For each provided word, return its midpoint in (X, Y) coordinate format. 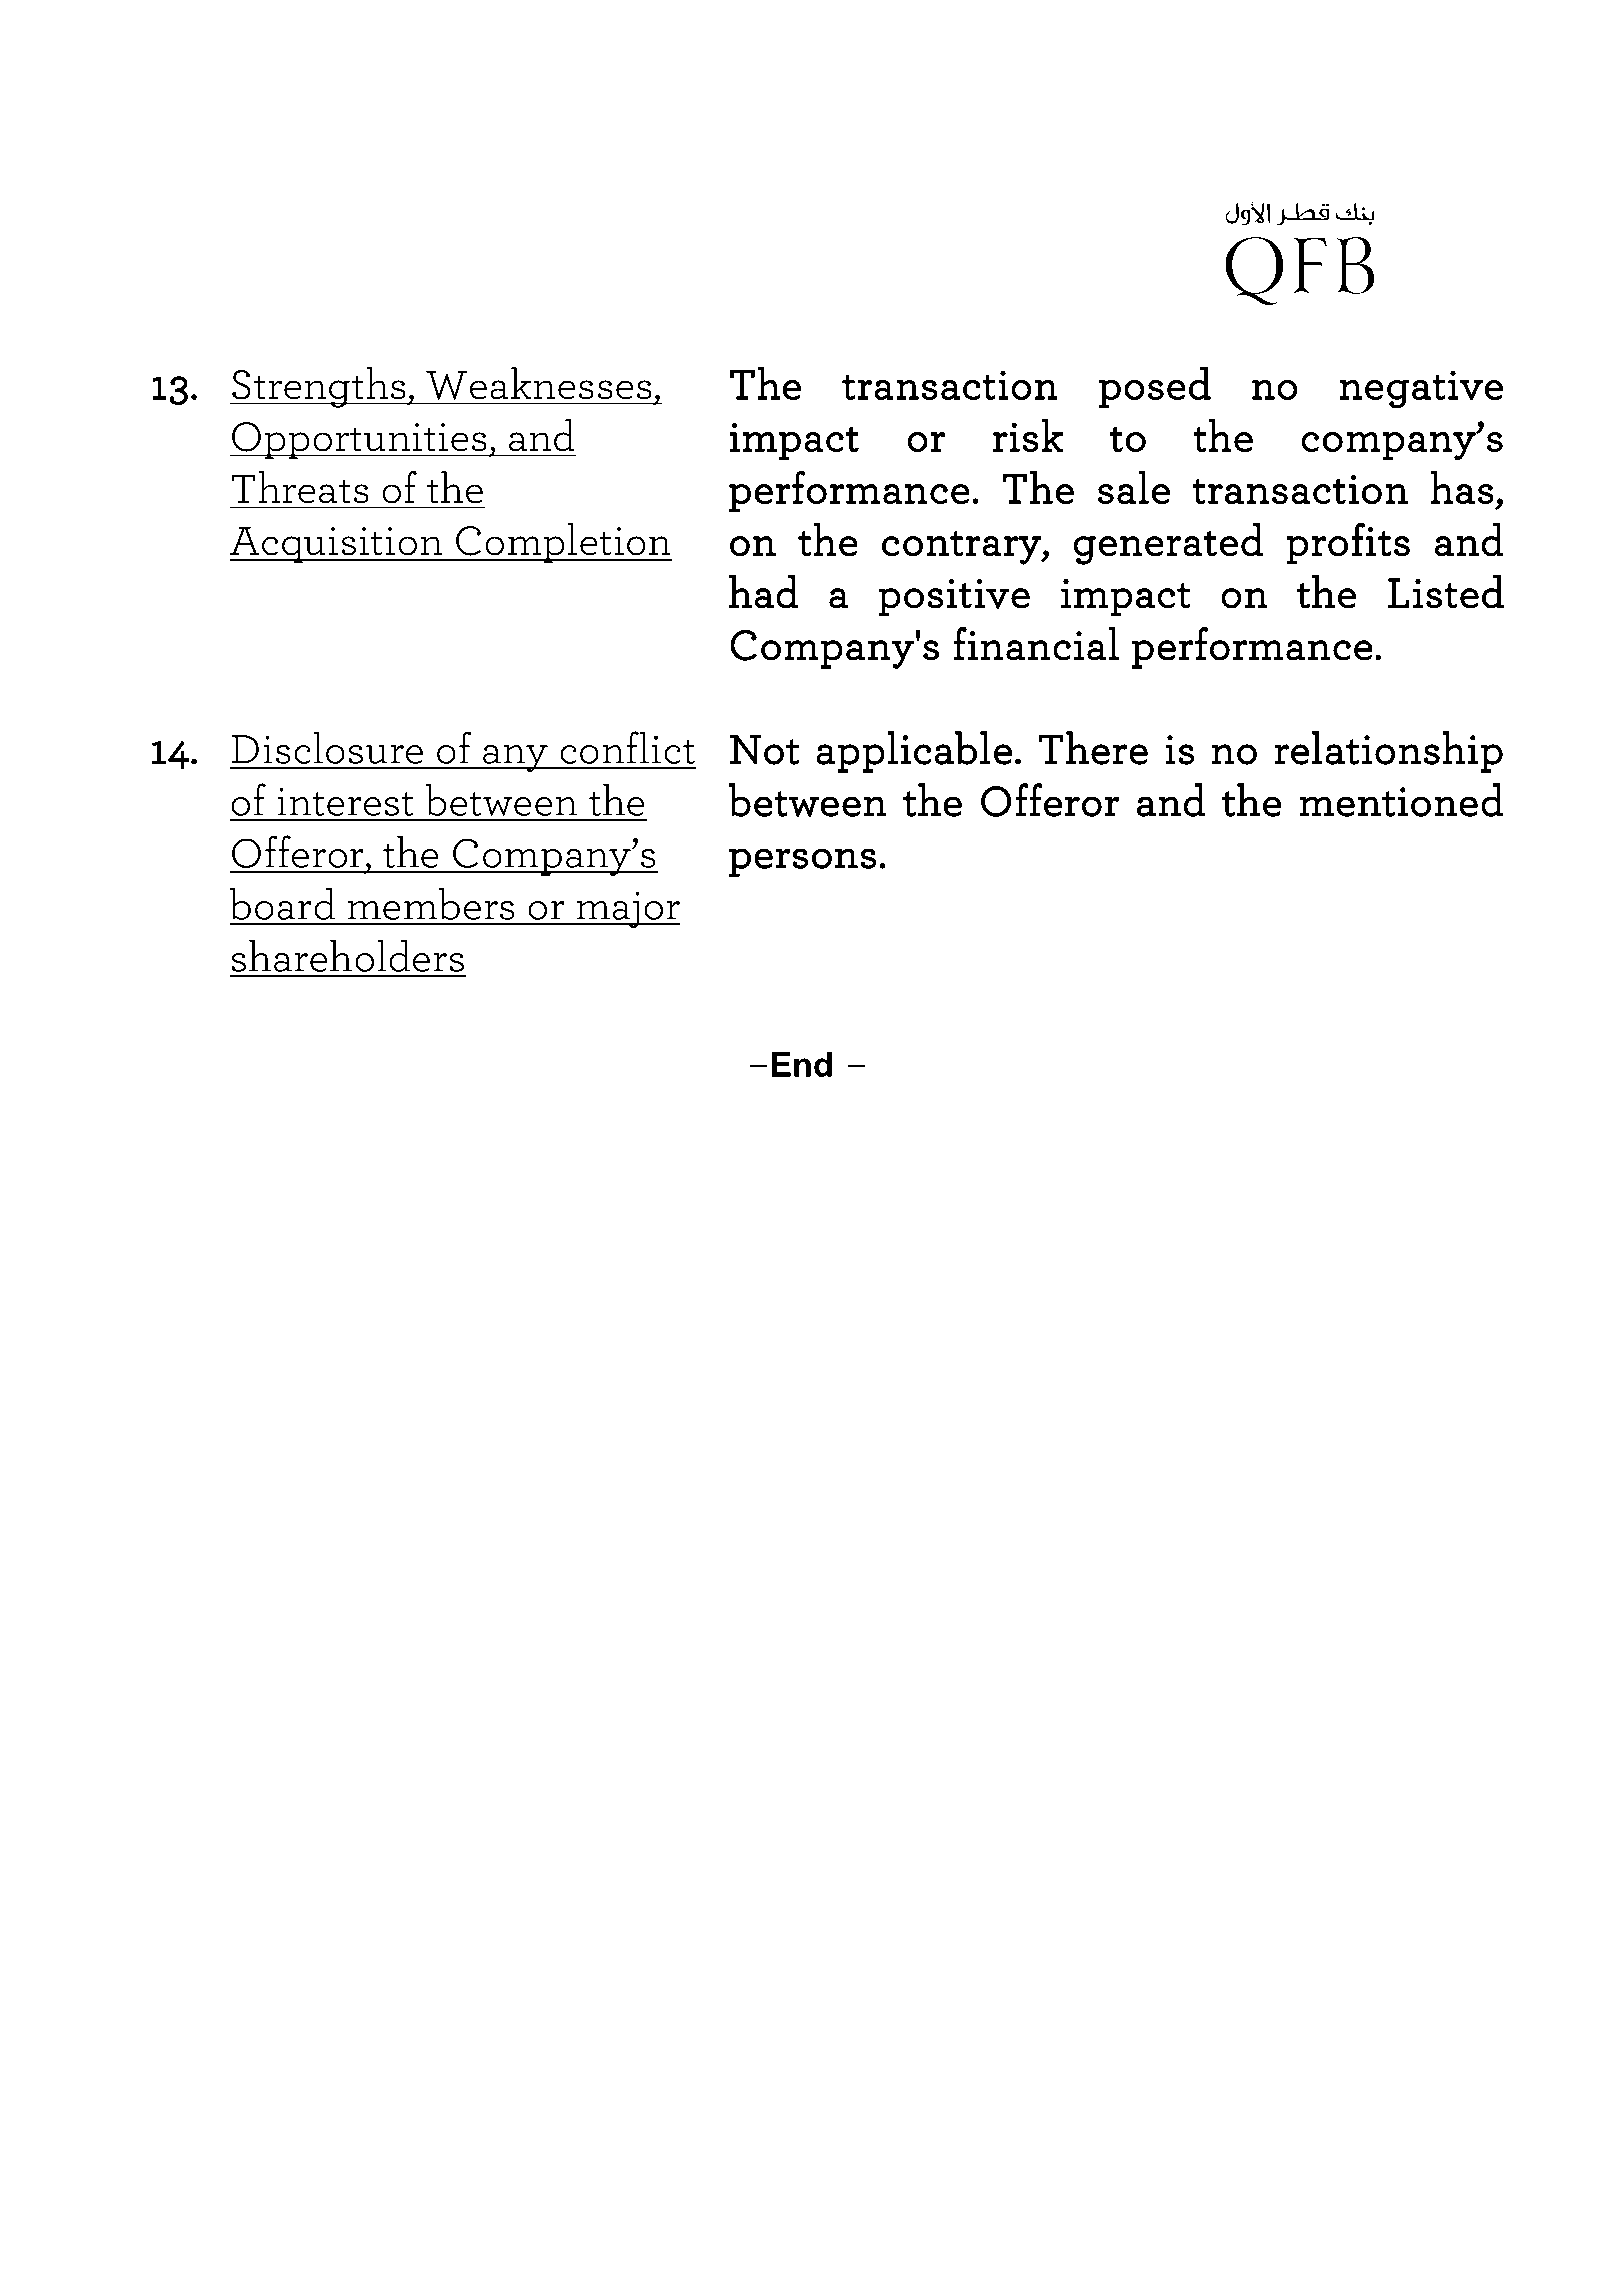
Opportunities (359, 441)
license (989, 2147)
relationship (1389, 752)
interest (345, 801)
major (628, 909)
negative (1421, 389)
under (933, 2147)
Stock (1316, 2147)
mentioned (1401, 800)
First (533, 2147)
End (802, 1064)
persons (802, 862)
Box (594, 2124)
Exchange (1383, 2148)
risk (1028, 435)
